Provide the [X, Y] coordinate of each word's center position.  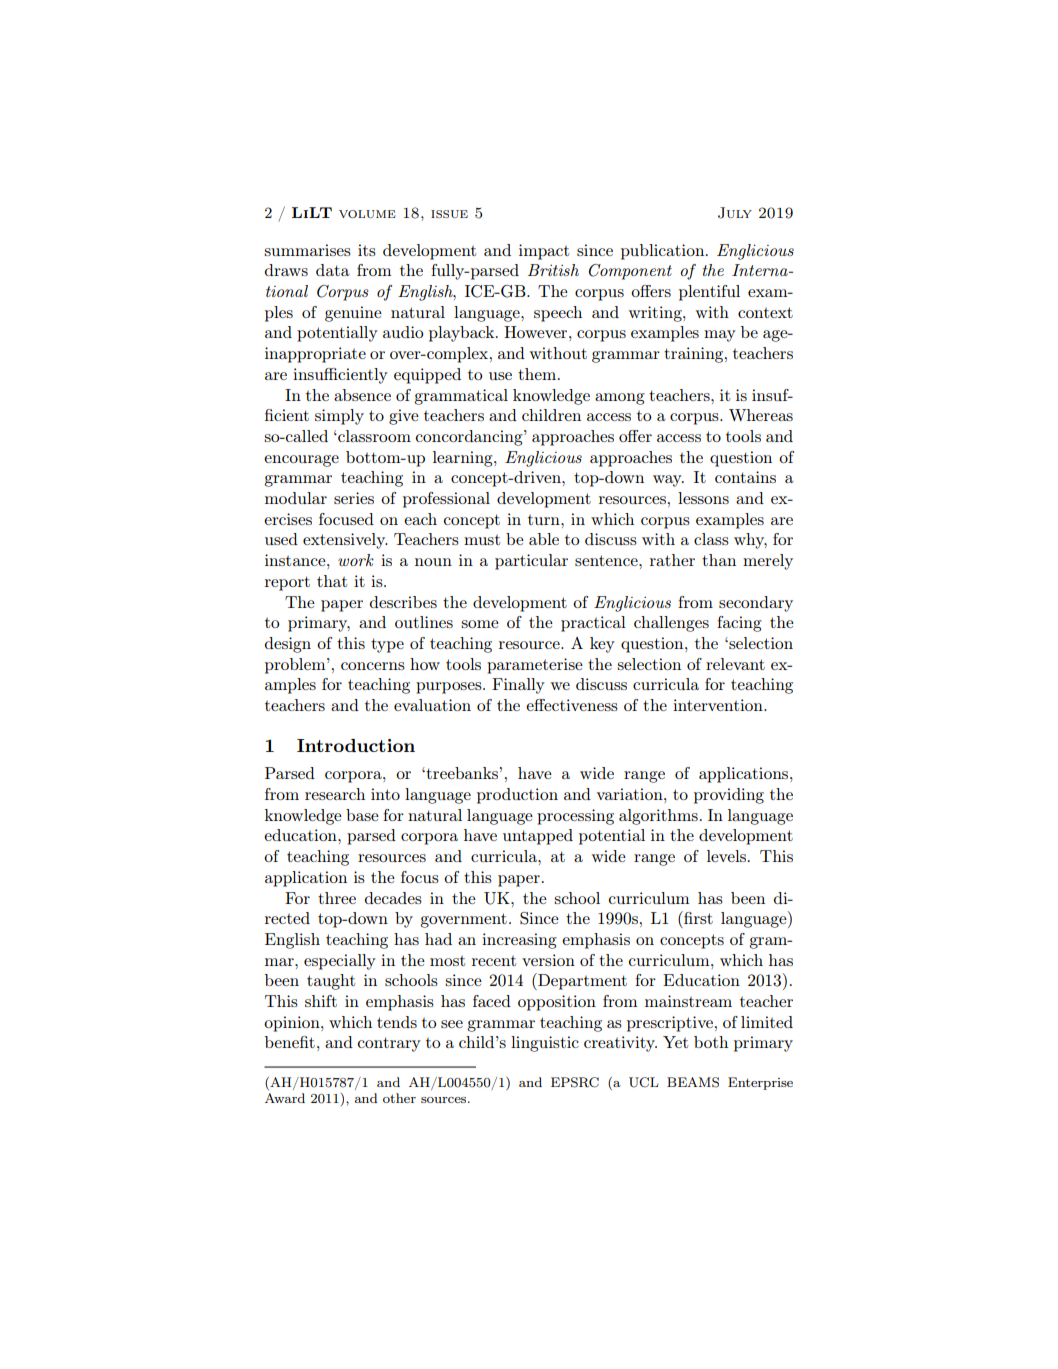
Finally [518, 686]
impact [544, 252]
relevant [735, 664]
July [735, 213]
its [367, 250]
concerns [373, 666]
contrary [389, 1044]
